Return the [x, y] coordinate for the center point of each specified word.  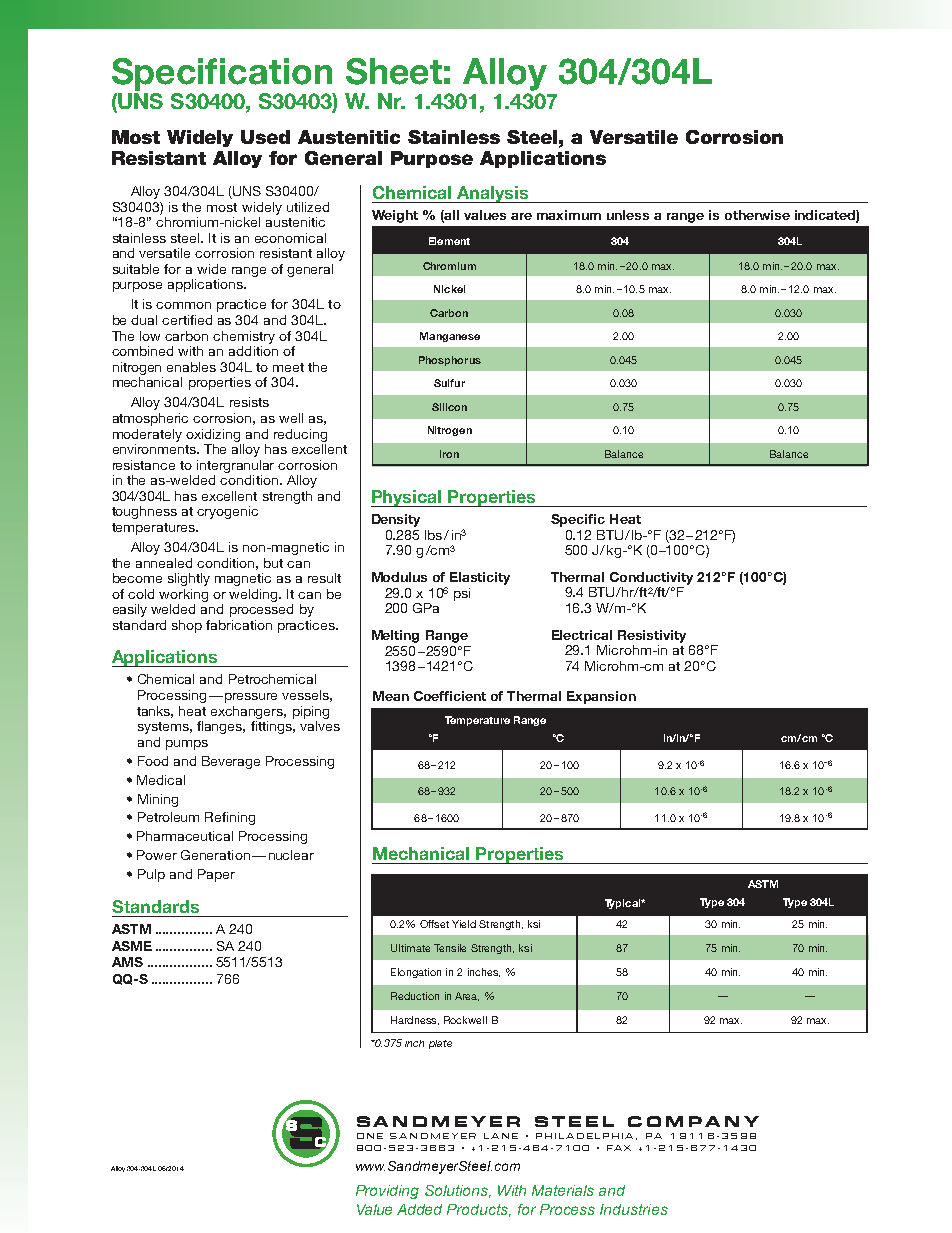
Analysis [492, 194]
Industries [634, 1209]
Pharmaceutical [185, 836]
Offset [434, 924]
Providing [387, 1192]
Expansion [601, 697]
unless [628, 215]
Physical [407, 498]
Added [419, 1209]
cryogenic [227, 512]
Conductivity [651, 578]
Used [265, 137]
